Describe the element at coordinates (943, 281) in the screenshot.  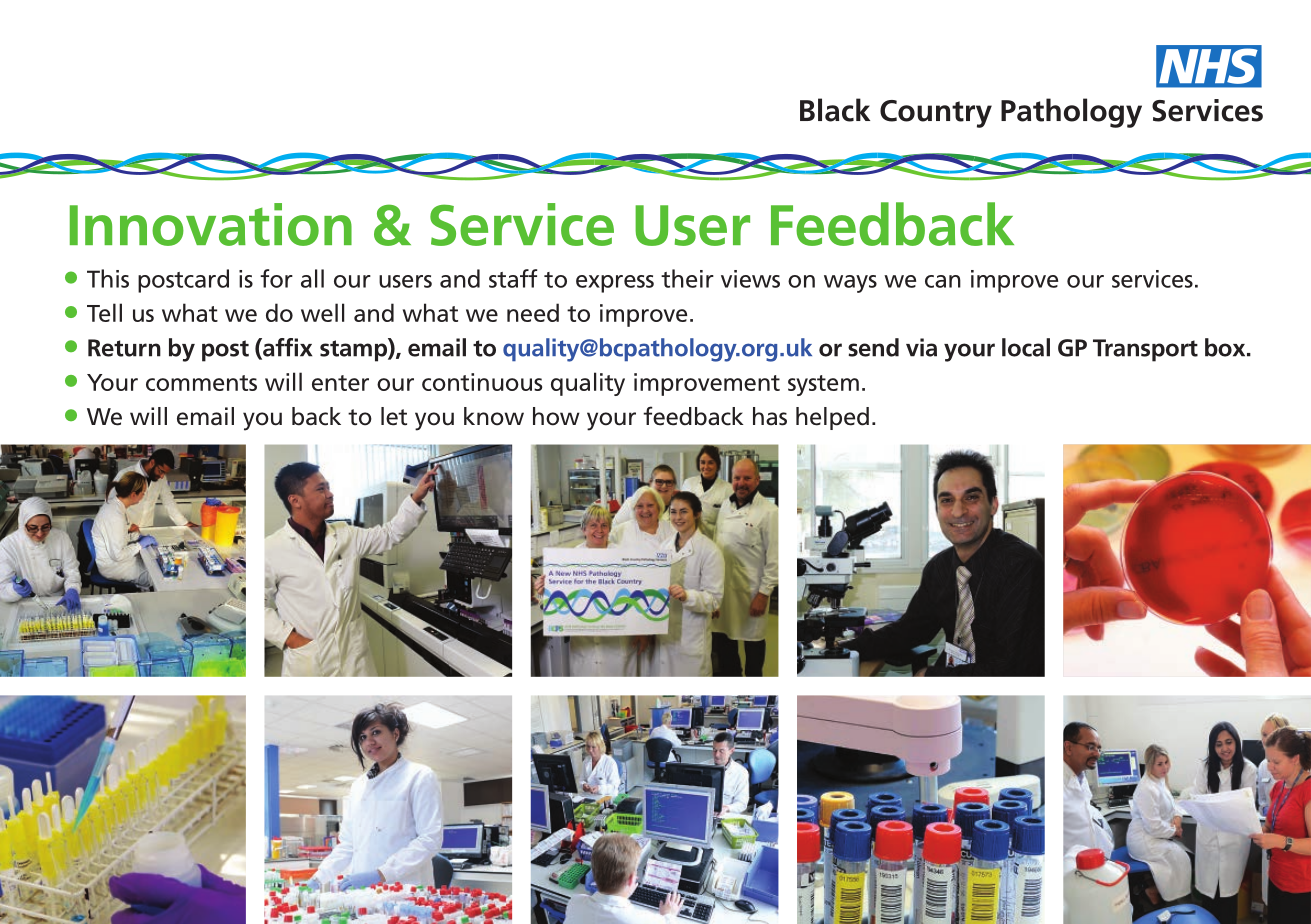
I see `can` at that location.
